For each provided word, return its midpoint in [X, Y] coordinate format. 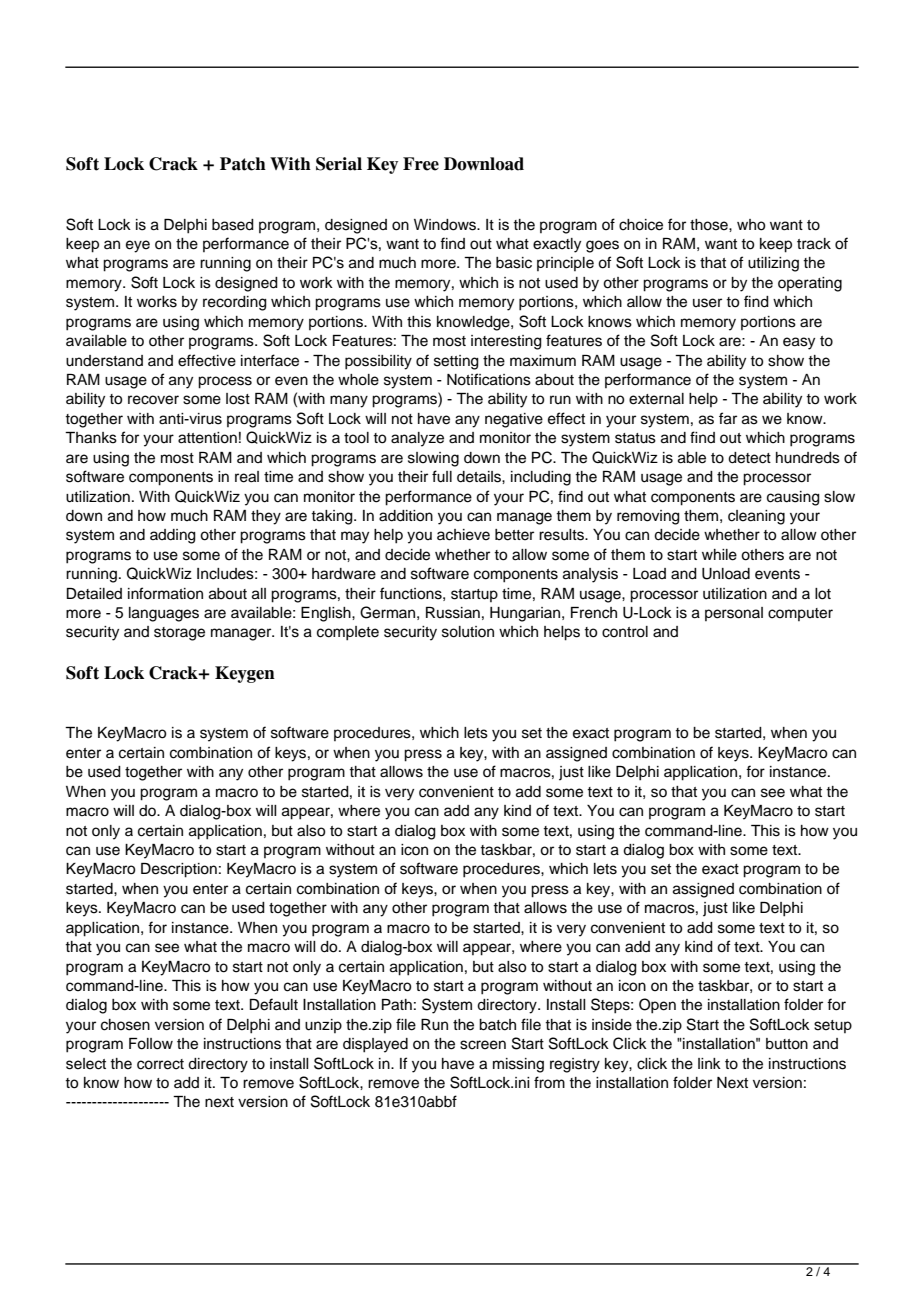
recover [153, 400]
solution [468, 632]
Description [179, 870]
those [710, 225]
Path [397, 1005]
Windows [446, 225]
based [233, 225]
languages [164, 614]
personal [734, 614]
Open [657, 1006]
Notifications [489, 379]
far [728, 418]
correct [160, 1064]
